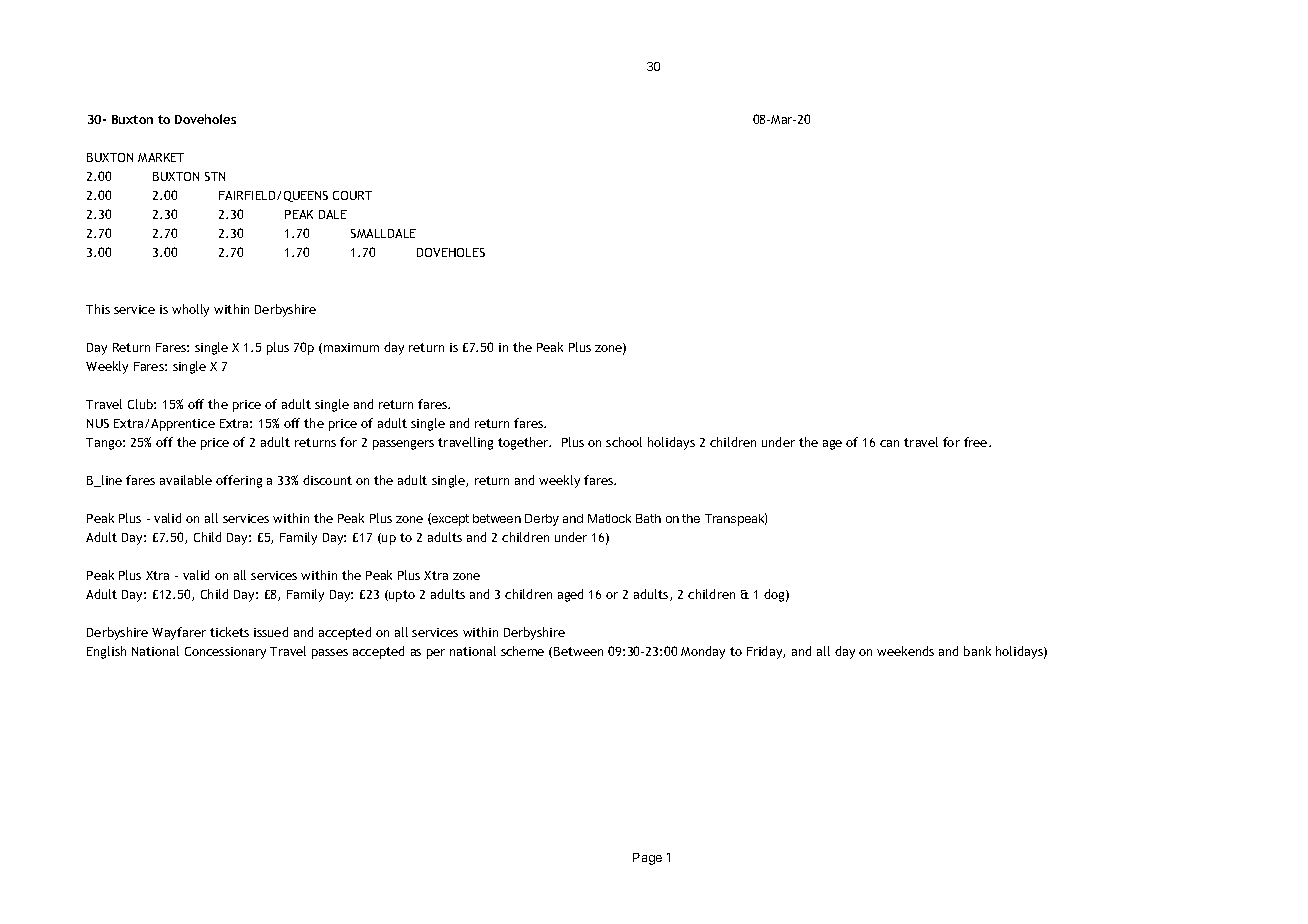 The height and width of the image is (924, 1308). Describe the element at coordinates (889, 443) in the image. I see `can` at that location.
